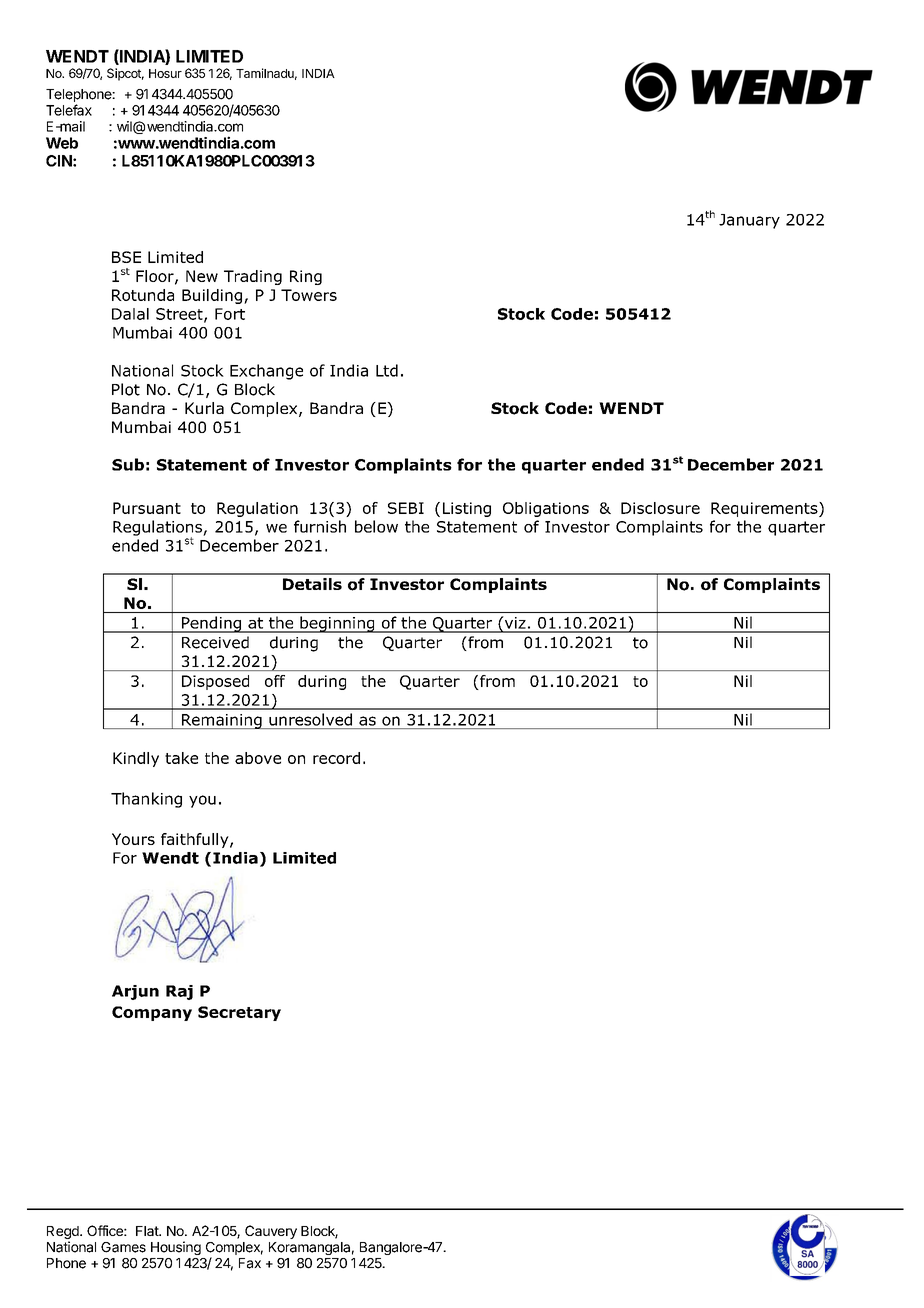  I want to click on Flat, so click(148, 1231).
